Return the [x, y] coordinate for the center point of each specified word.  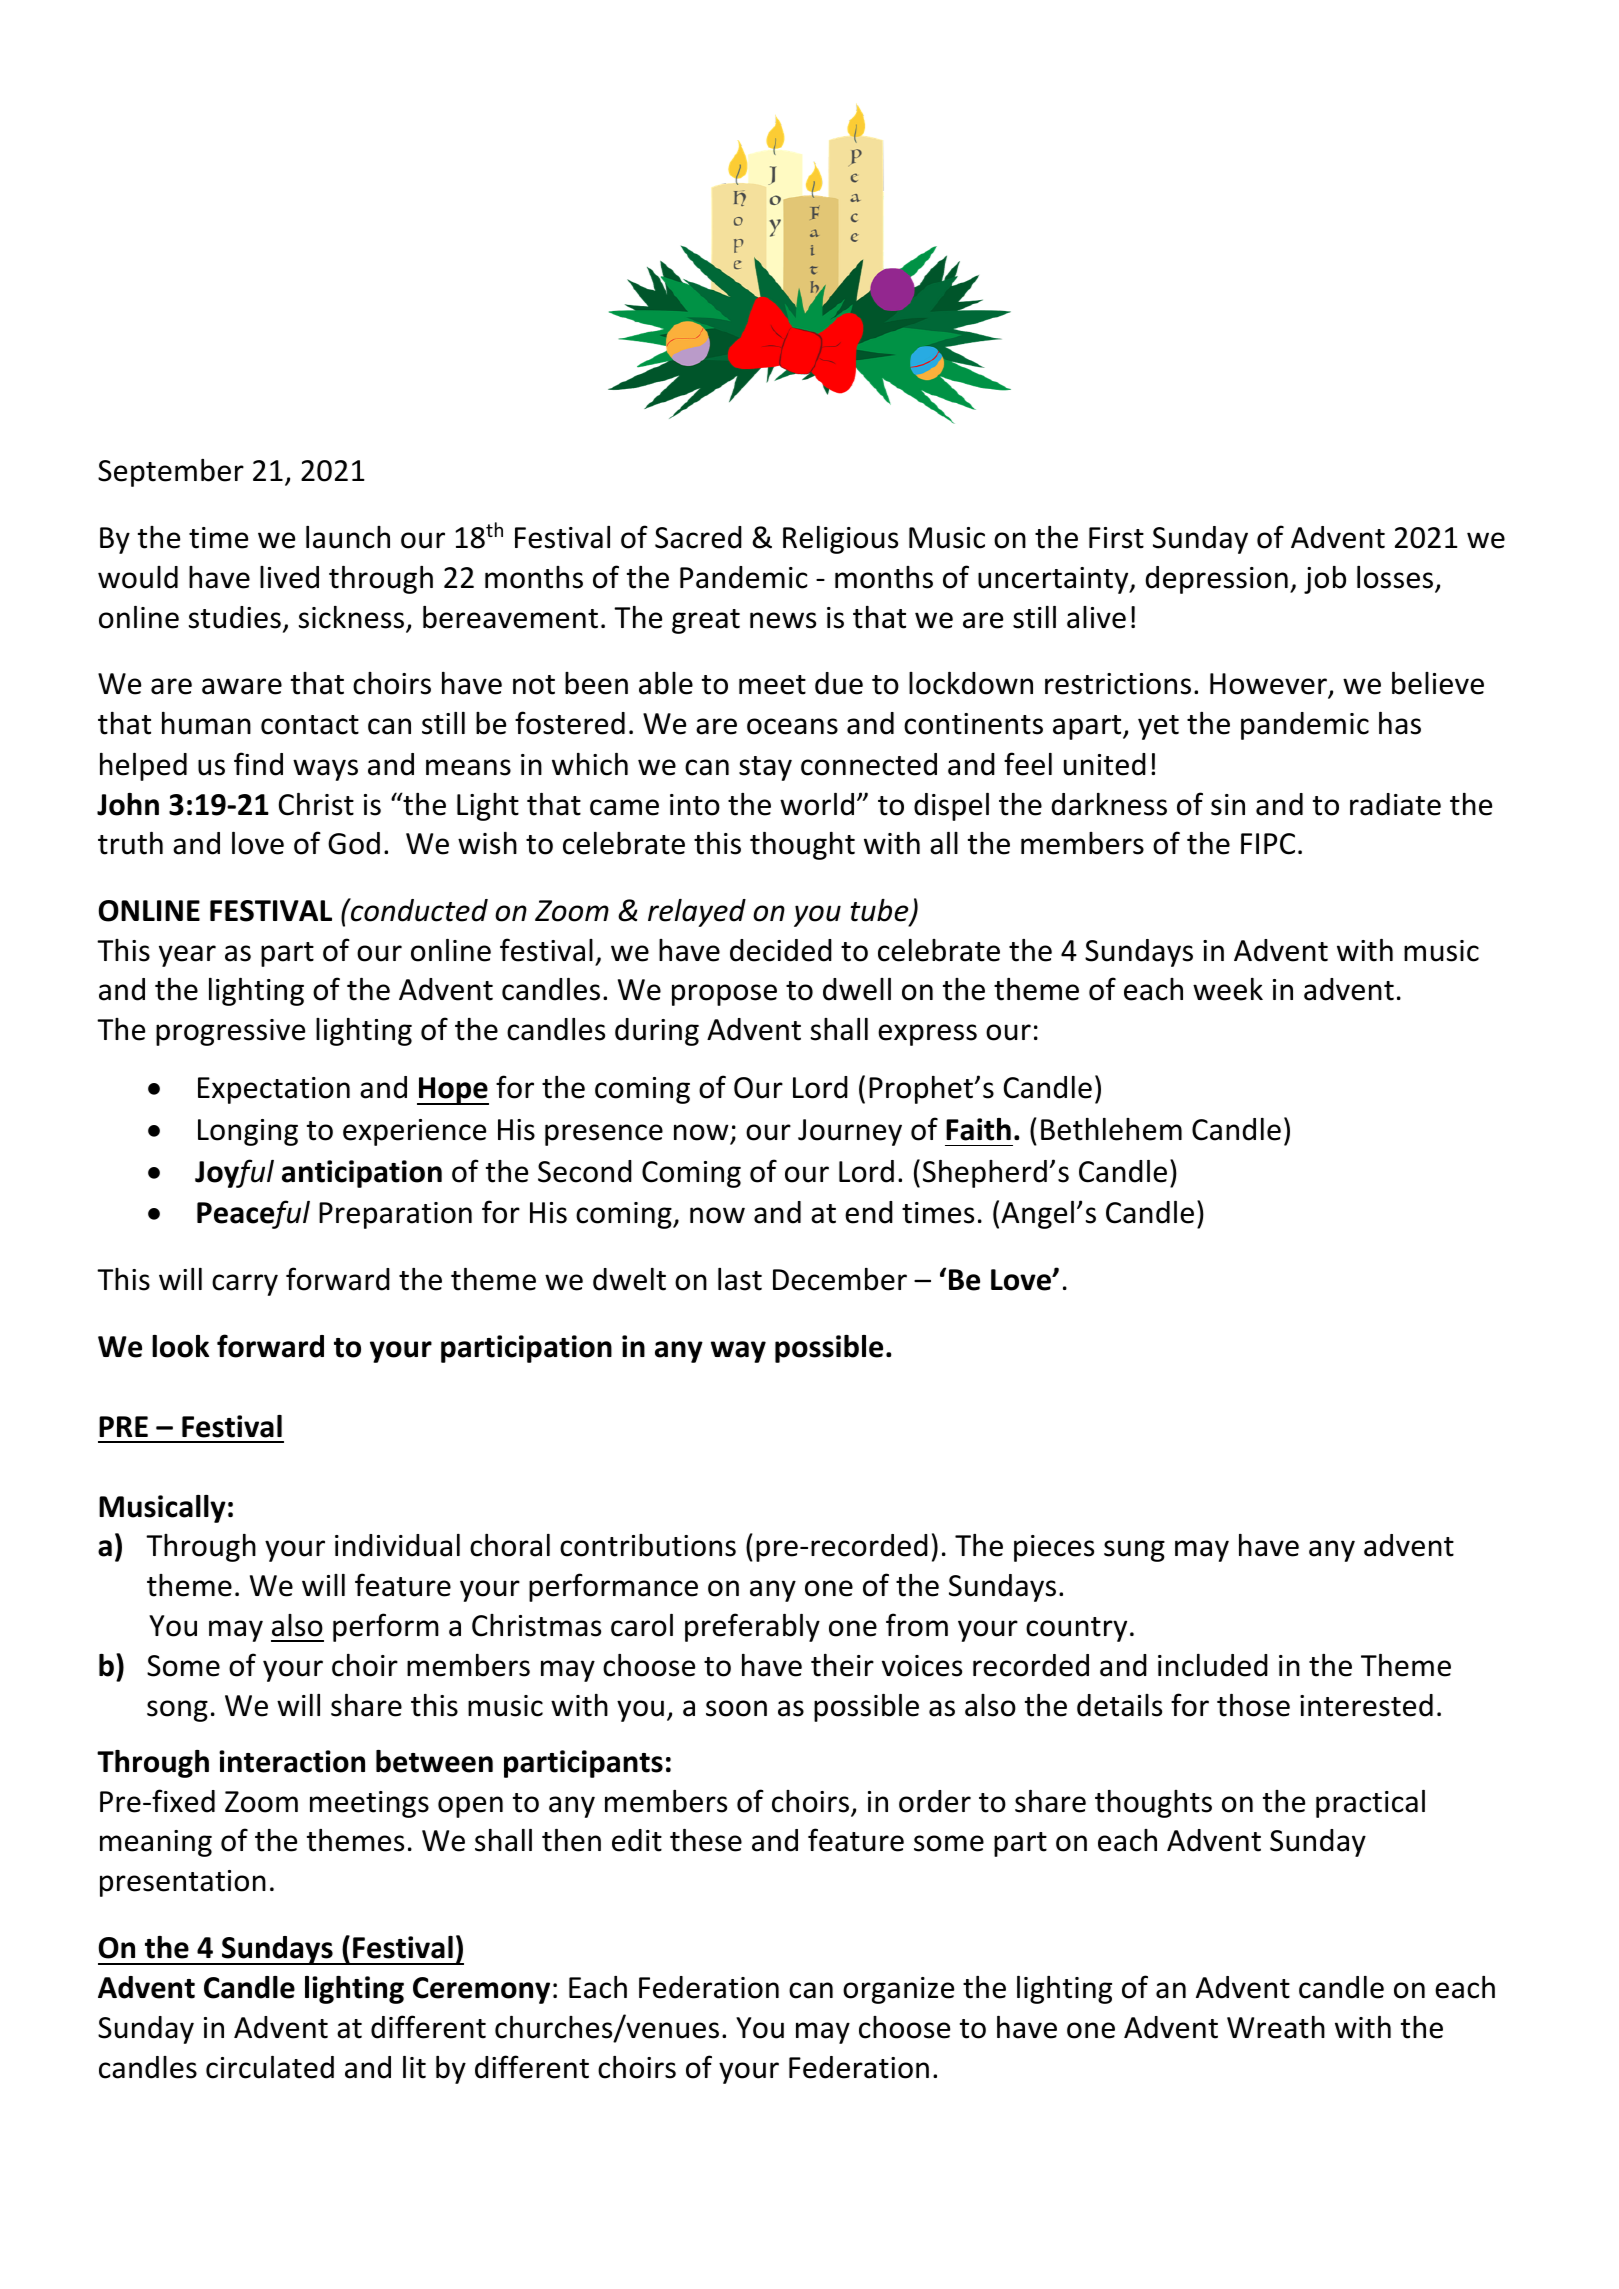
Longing [248, 1132]
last [740, 1279]
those [1253, 1705]
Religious [840, 540]
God [354, 843]
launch [348, 537]
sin [1228, 805]
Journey [850, 1132]
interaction [292, 1761]
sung [1134, 1551]
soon [736, 1708]
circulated [270, 2067]
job [1325, 580]
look [180, 1346]
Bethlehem [1111, 1129]
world [817, 804]
